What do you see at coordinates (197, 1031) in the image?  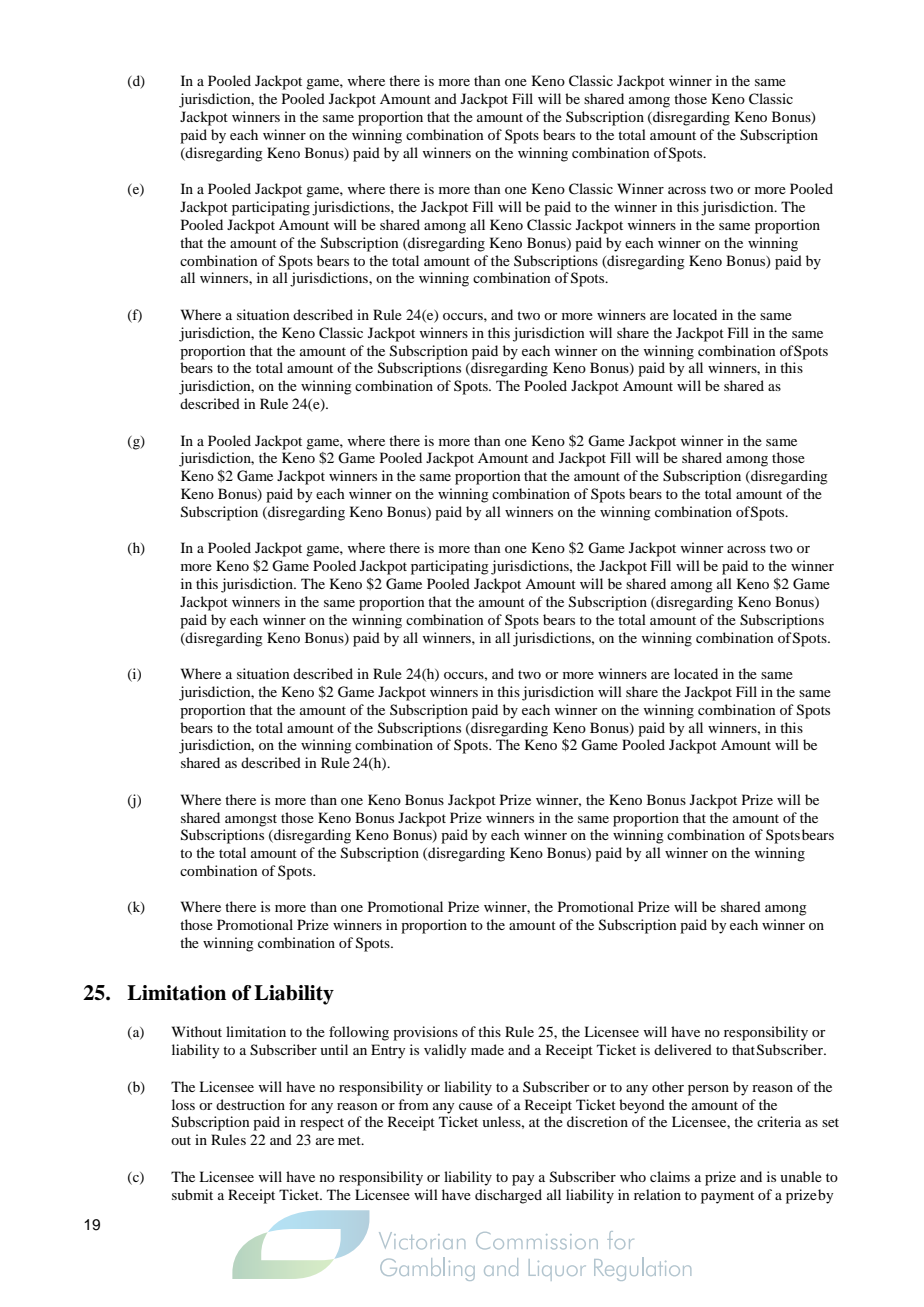 I see `Without` at bounding box center [197, 1031].
